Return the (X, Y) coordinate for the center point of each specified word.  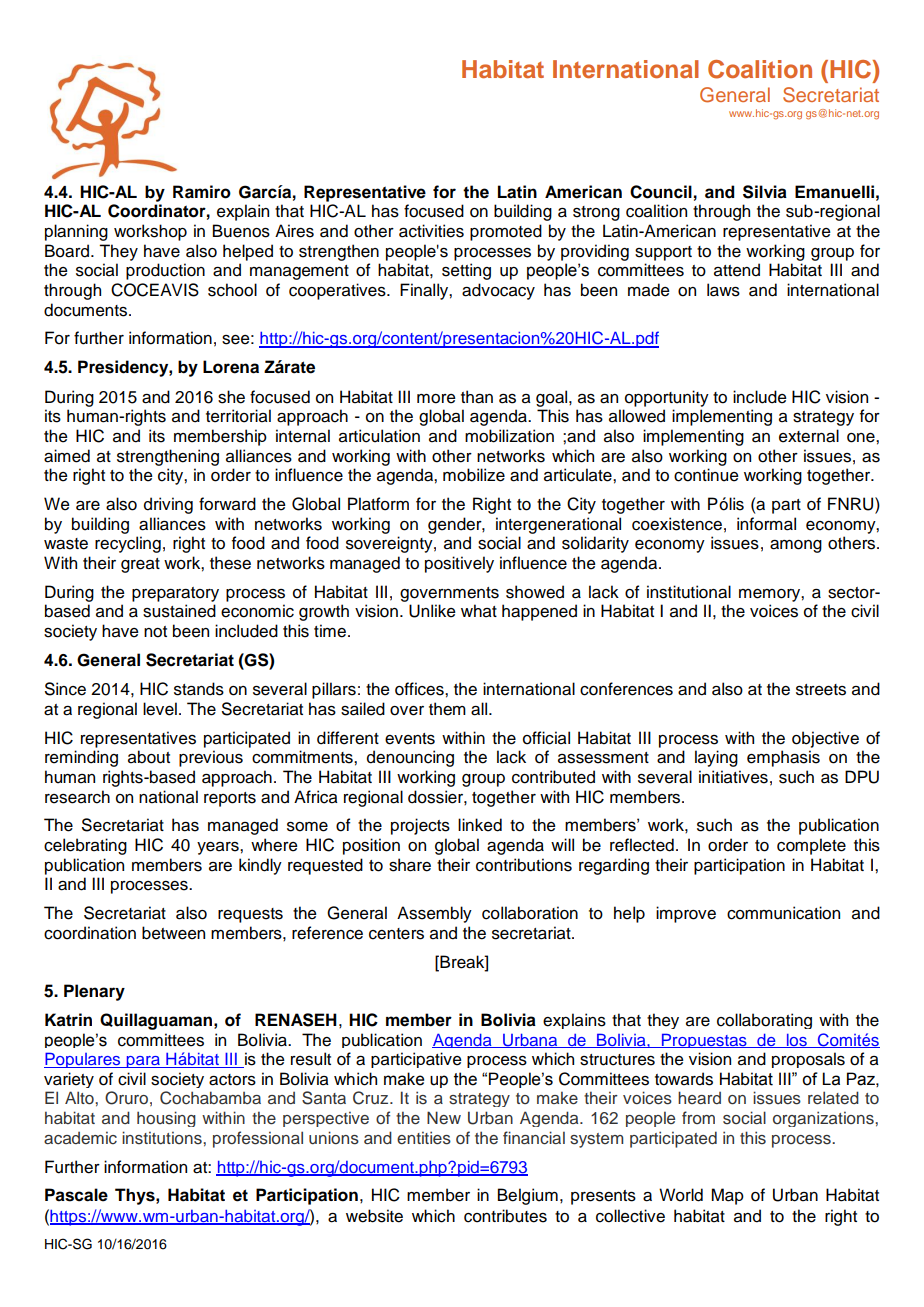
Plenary (94, 992)
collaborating (764, 1021)
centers (396, 934)
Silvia (765, 192)
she (231, 397)
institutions (163, 1138)
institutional (689, 592)
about (149, 757)
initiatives (733, 777)
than (477, 397)
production (165, 271)
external (809, 436)
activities (431, 231)
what (479, 611)
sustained (179, 611)
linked (480, 825)
